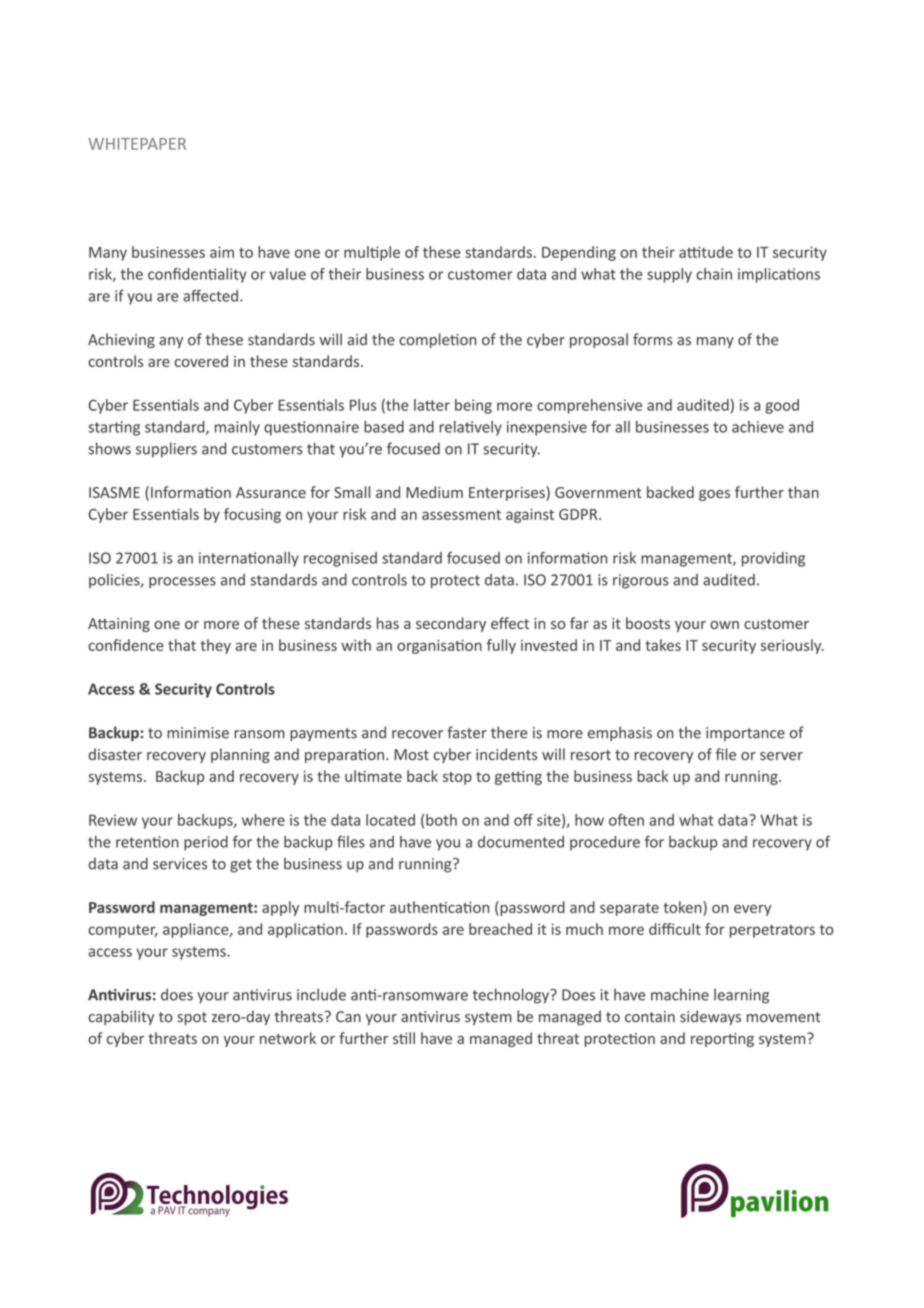 The height and width of the screenshot is (1308, 924). What do you see at coordinates (724, 625) in the screenshot?
I see `own` at bounding box center [724, 625].
